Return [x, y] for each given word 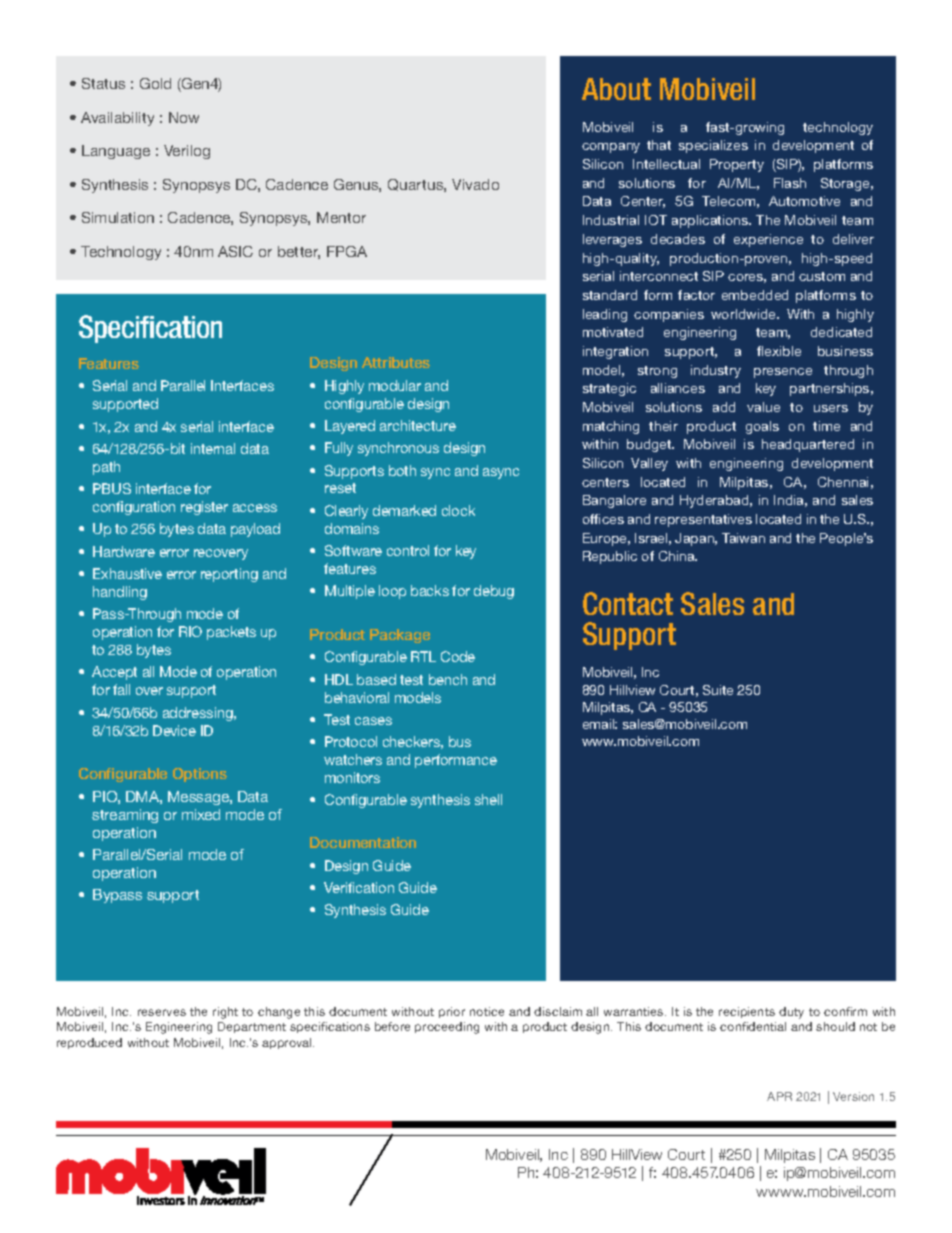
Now [184, 117]
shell [488, 799]
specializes [713, 146]
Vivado [475, 184]
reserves [162, 1012]
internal [213, 448]
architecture [418, 425]
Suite [718, 690]
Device [174, 730]
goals [762, 427]
